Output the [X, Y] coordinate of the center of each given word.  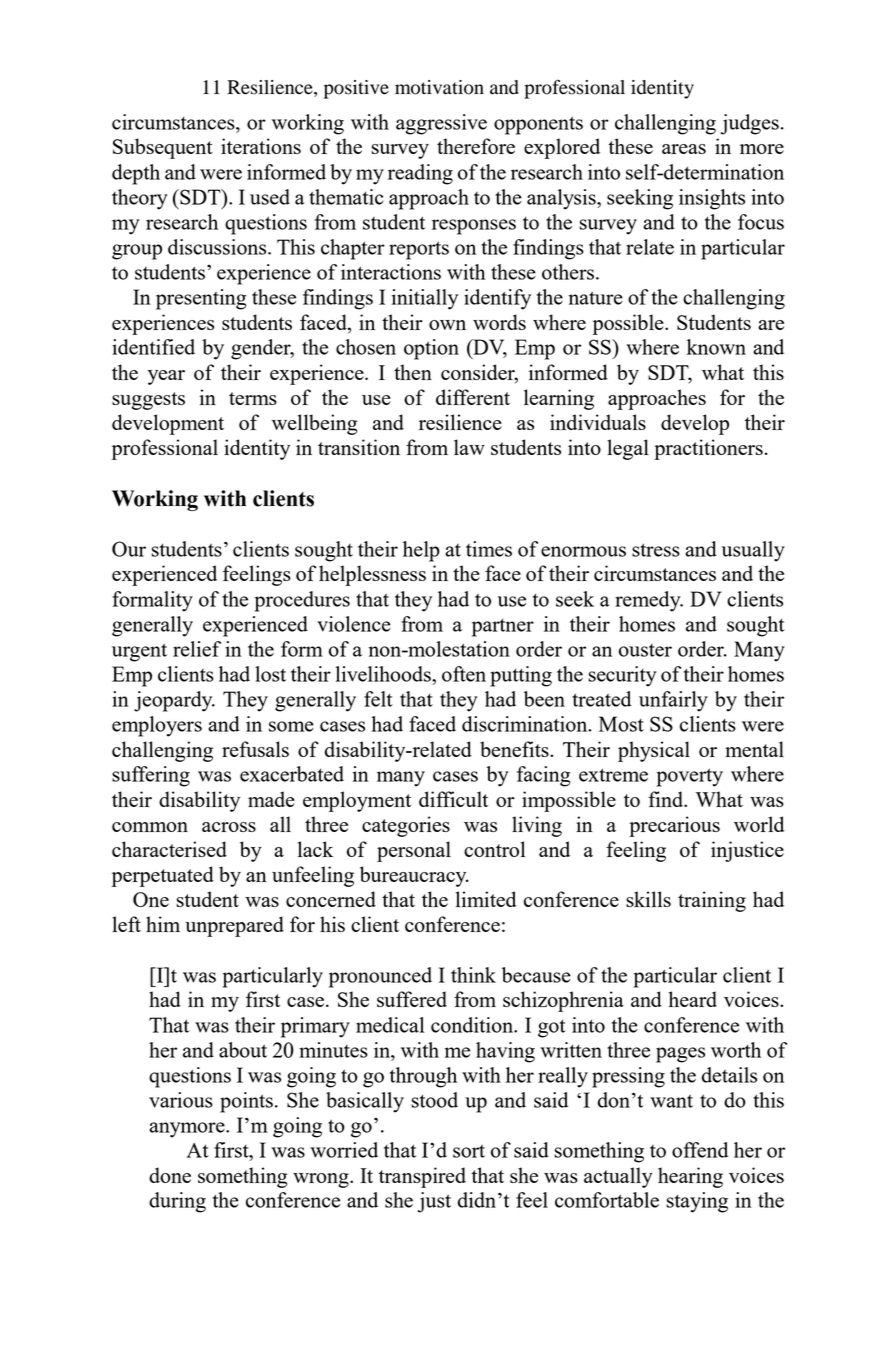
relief [197, 649]
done [170, 1175]
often [464, 674]
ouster [645, 650]
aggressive [441, 124]
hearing [690, 1177]
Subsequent [163, 148]
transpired [422, 1177]
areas [684, 149]
